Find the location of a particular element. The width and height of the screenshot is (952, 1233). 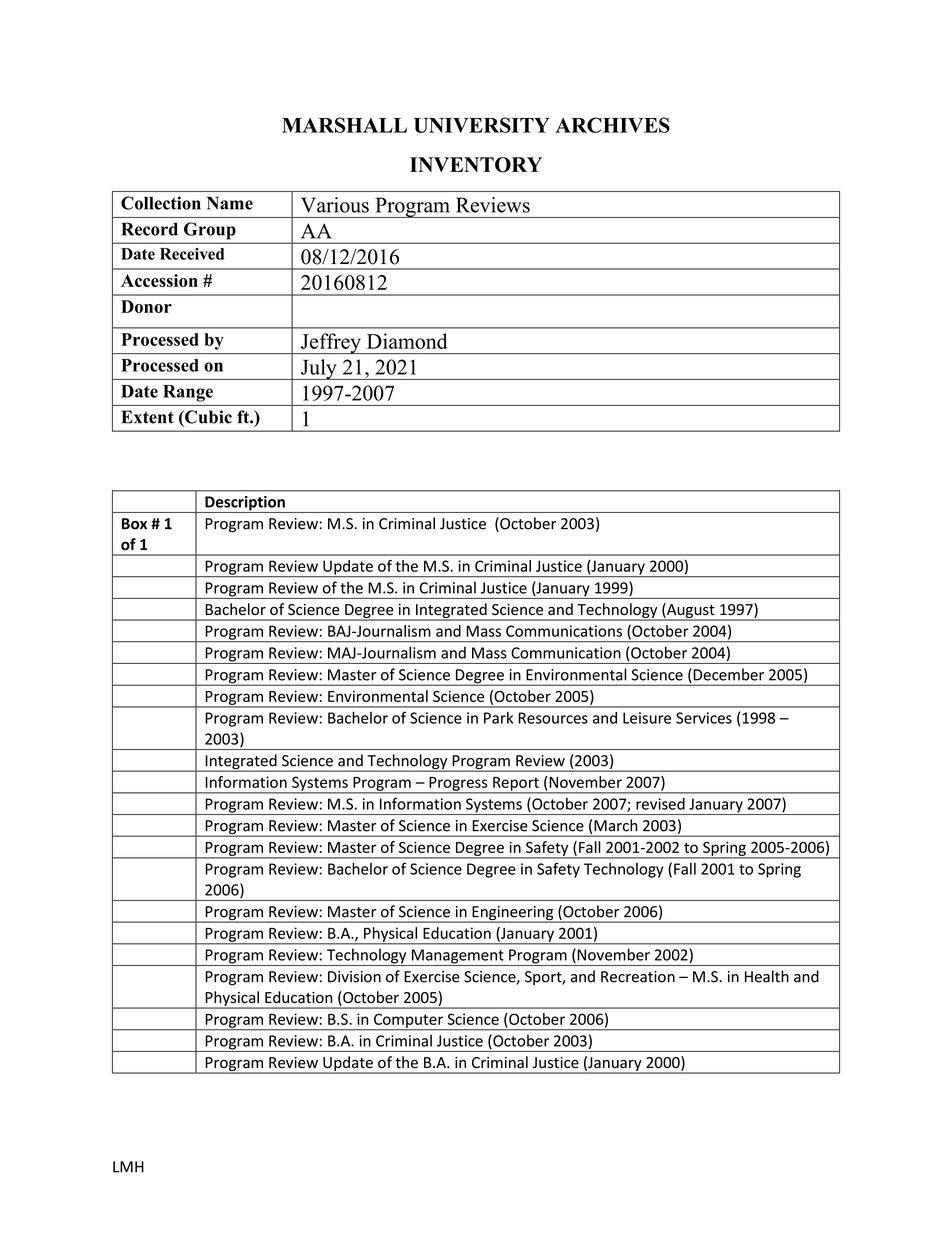

Progress is located at coordinates (458, 785).
